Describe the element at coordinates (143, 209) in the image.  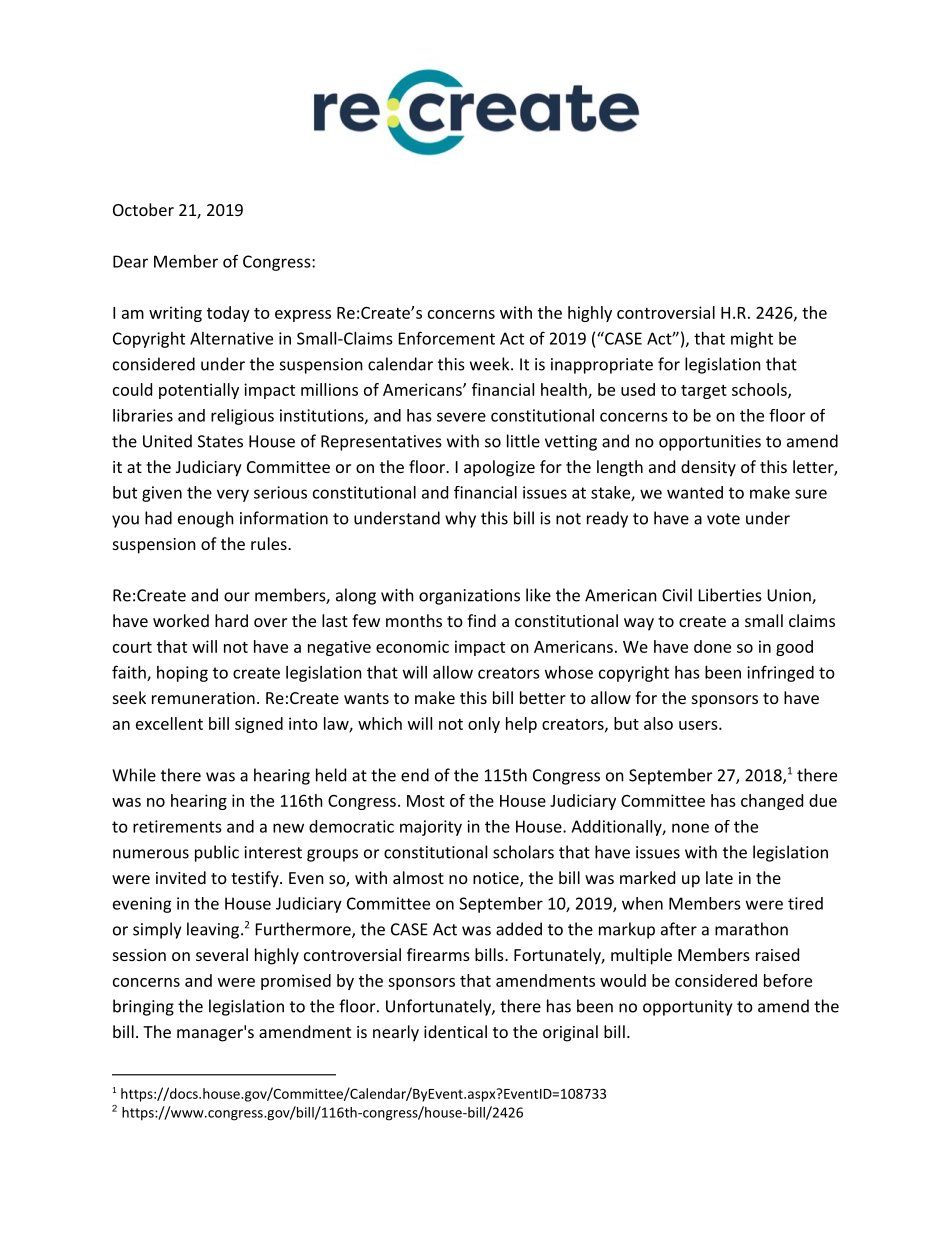
I see `October` at that location.
